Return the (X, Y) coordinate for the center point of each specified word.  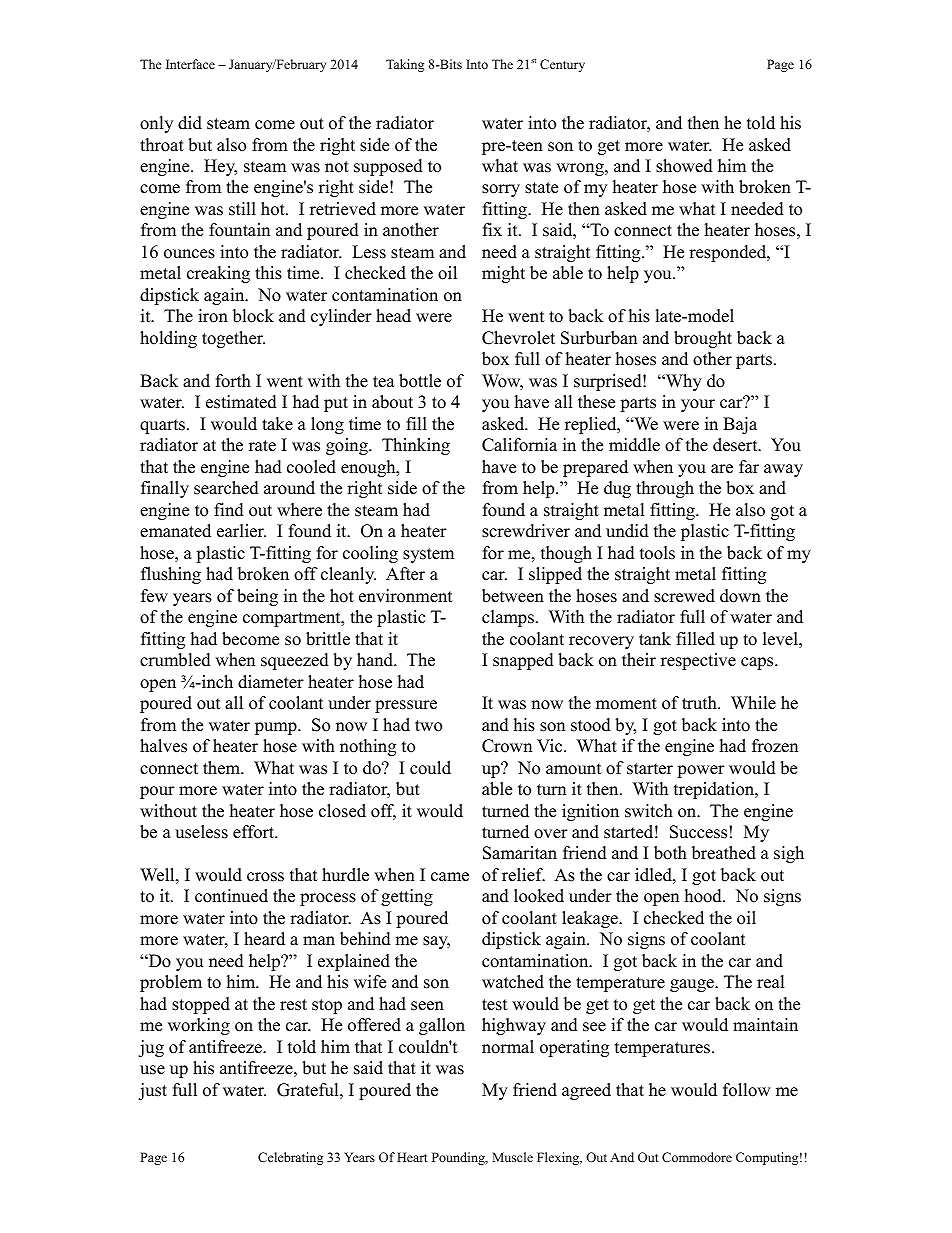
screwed (684, 596)
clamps (508, 618)
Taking (405, 65)
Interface (190, 64)
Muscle (512, 1157)
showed (684, 166)
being (257, 597)
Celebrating (290, 1158)
